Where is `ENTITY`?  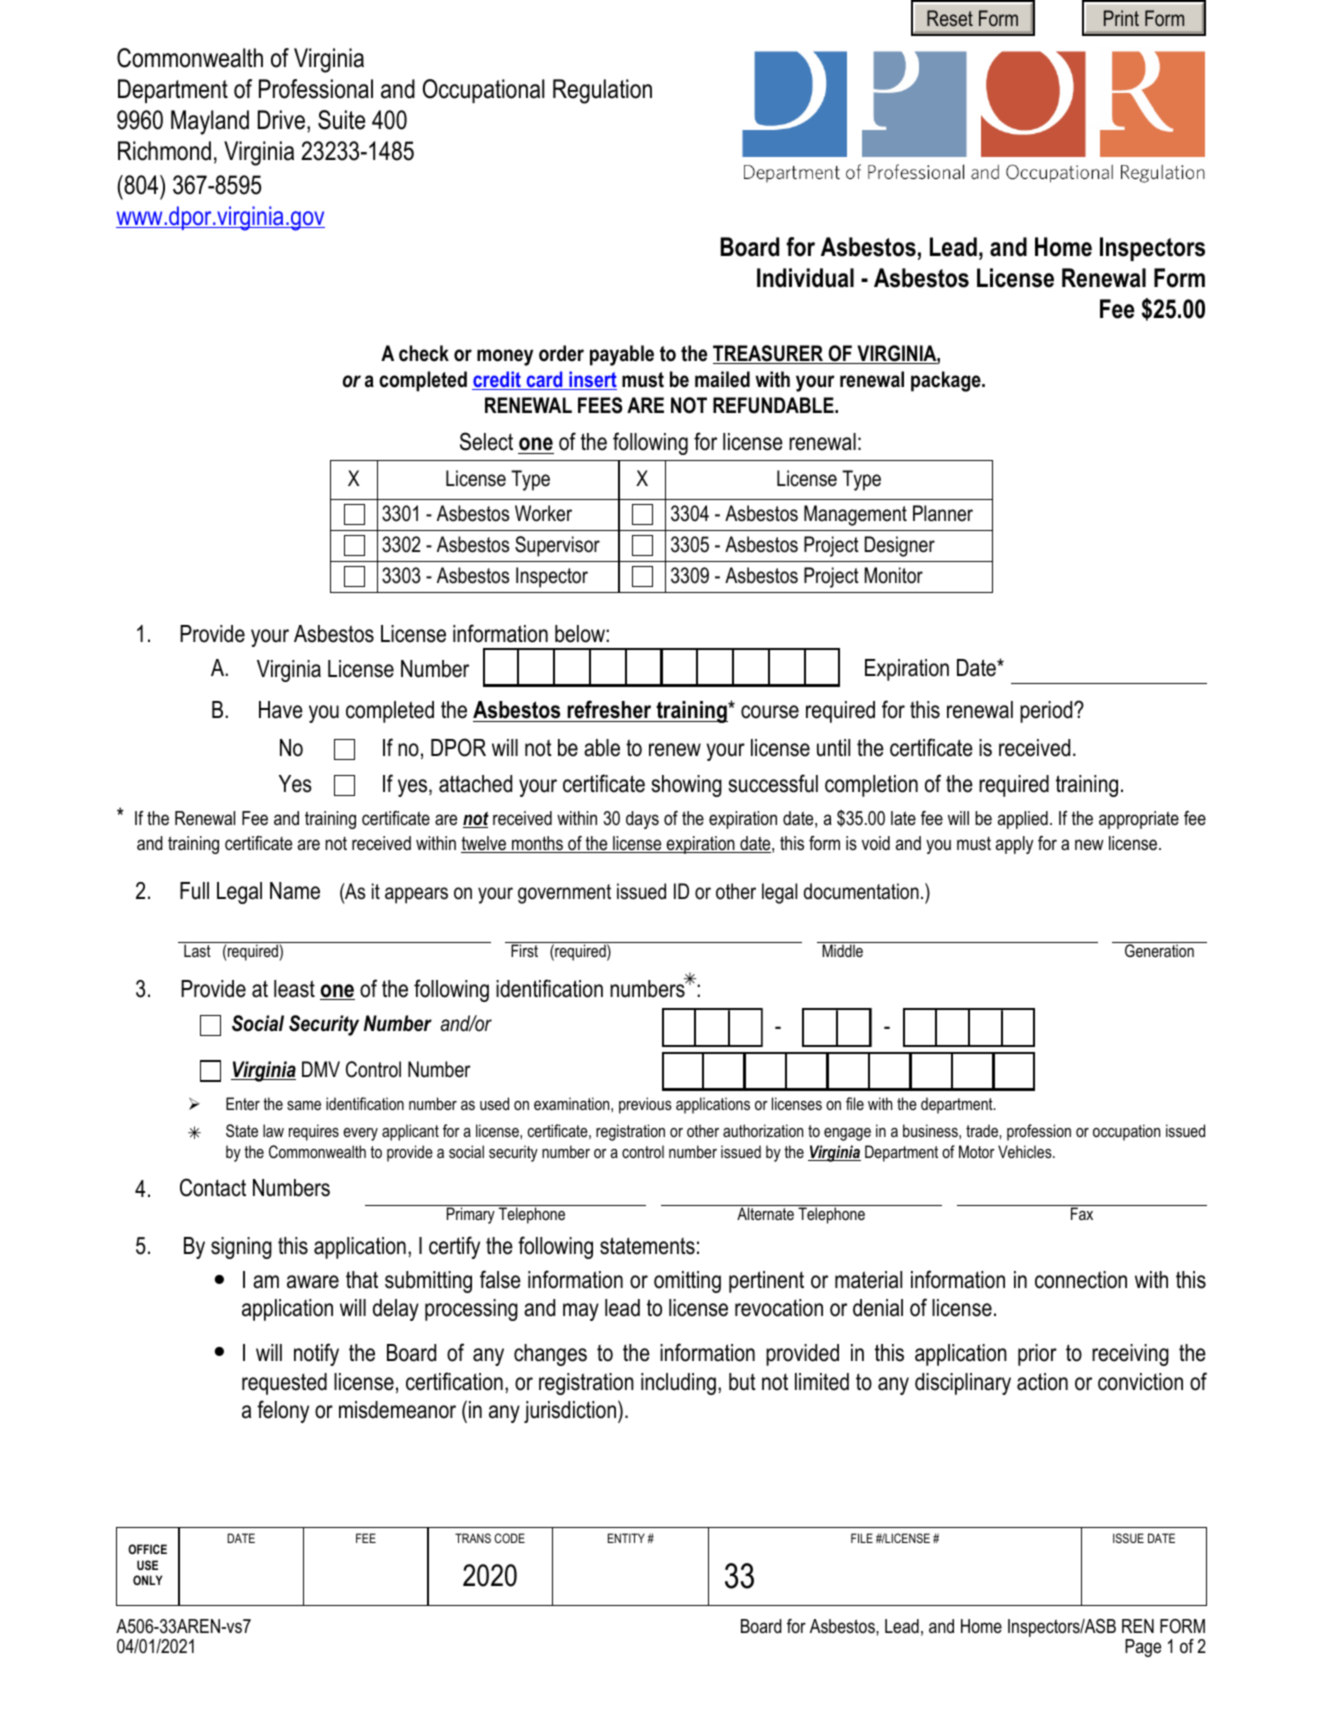
ENTITY is located at coordinates (626, 1538).
